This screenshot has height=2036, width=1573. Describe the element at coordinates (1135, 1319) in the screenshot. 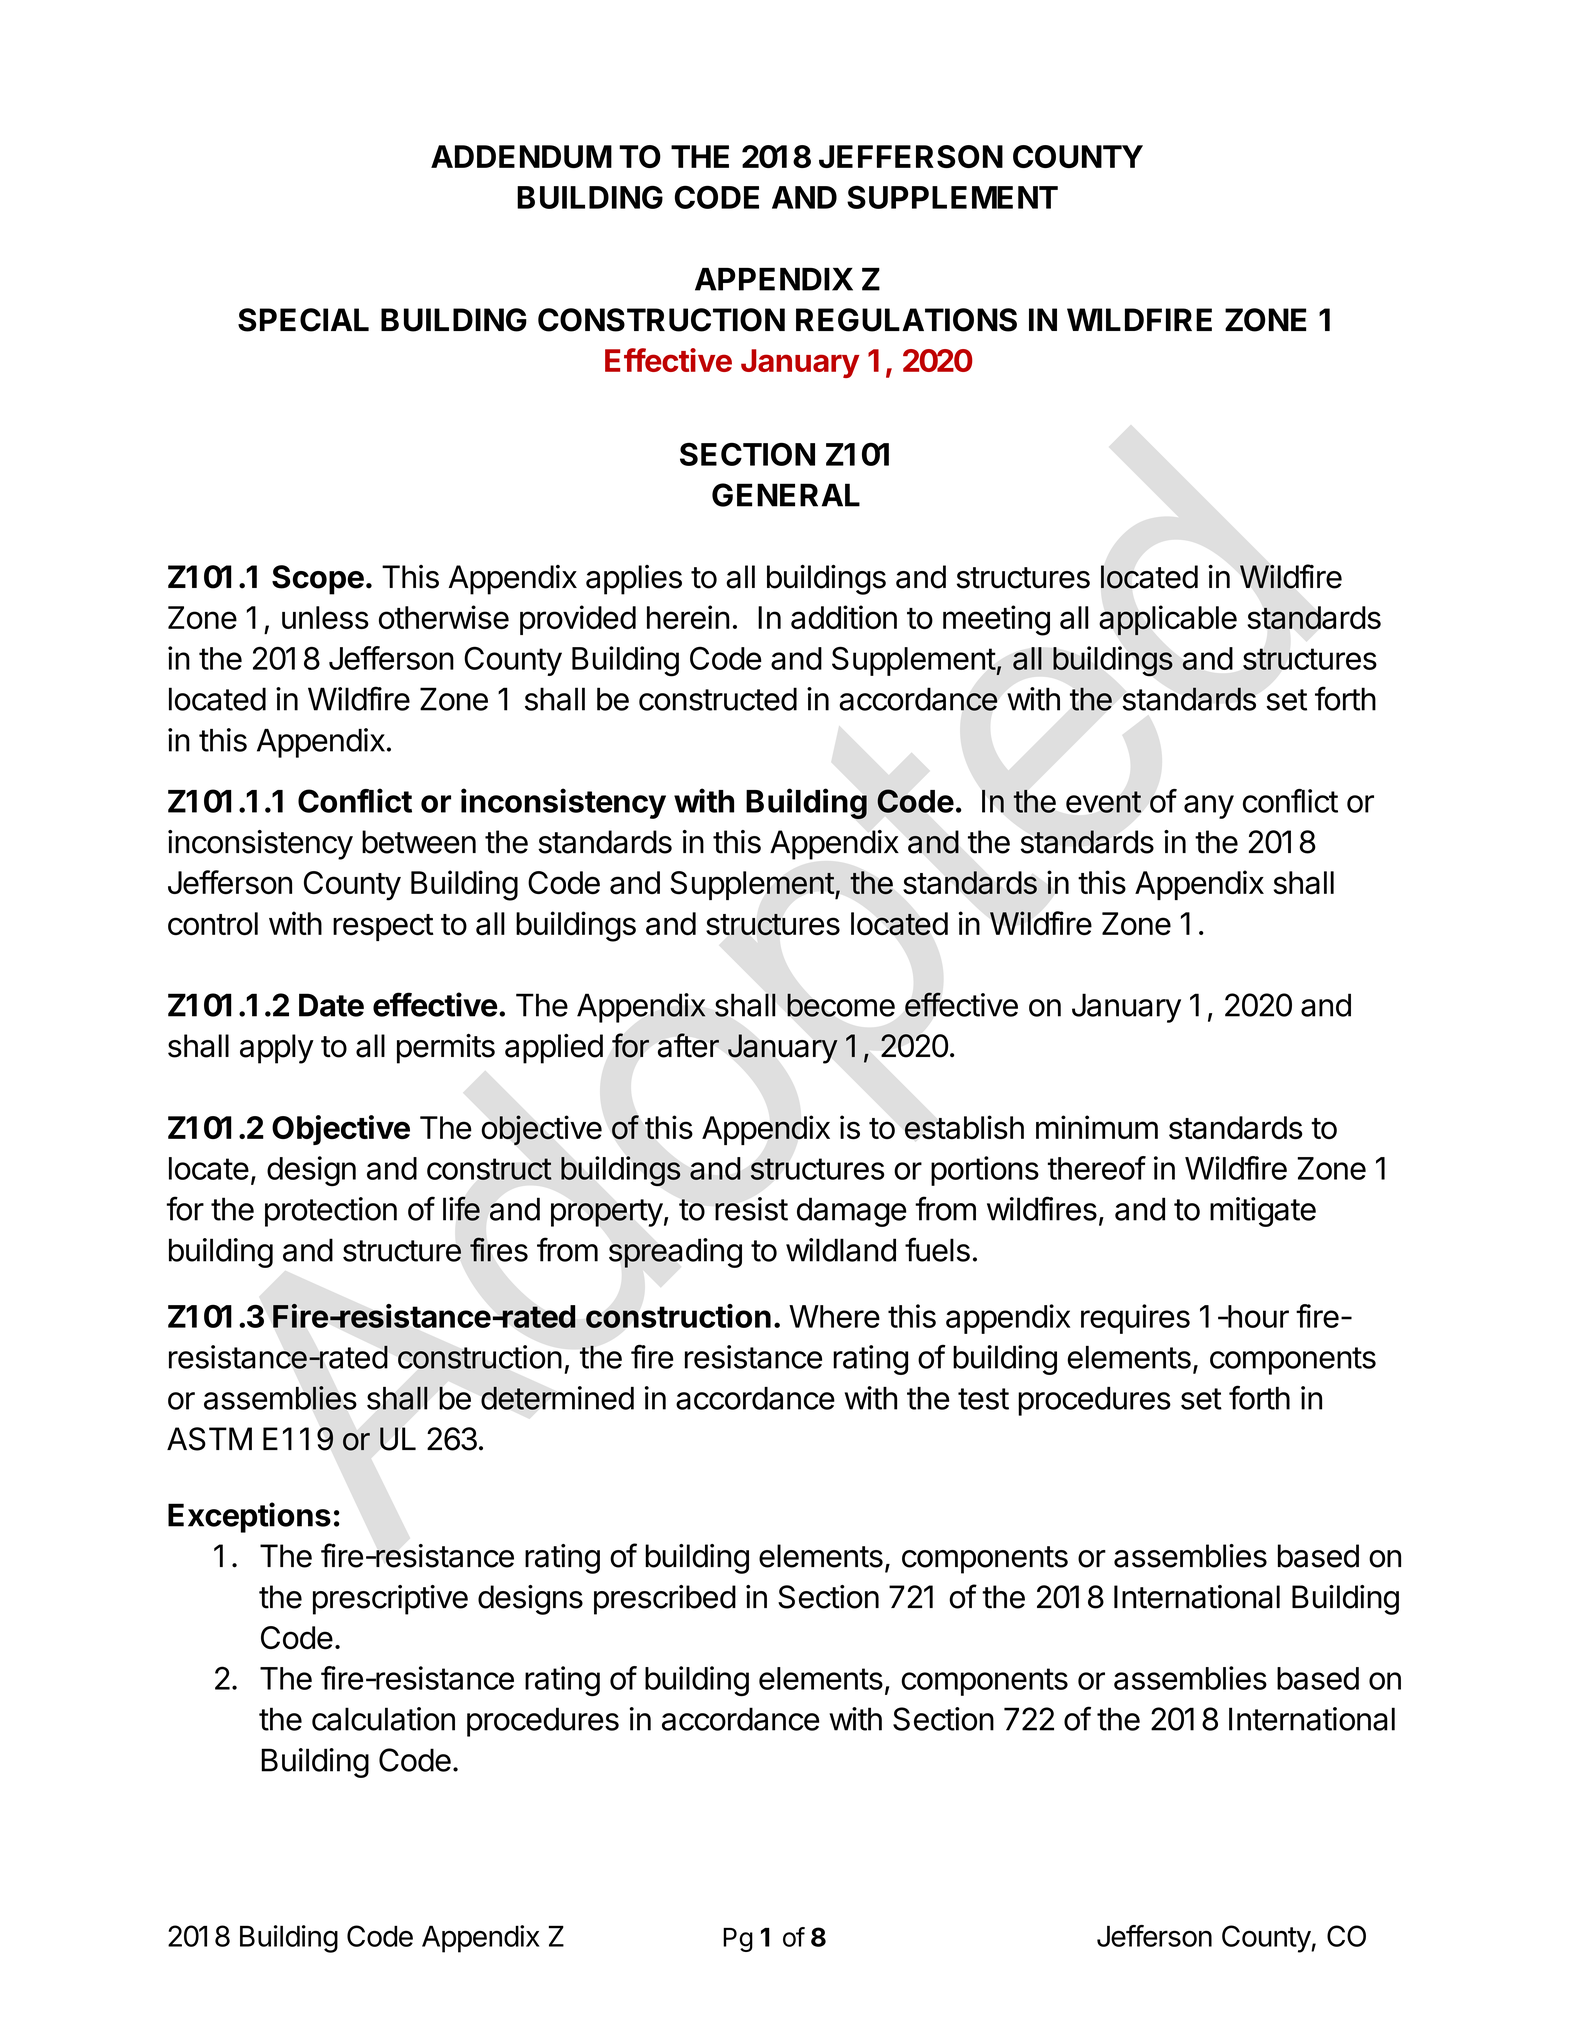

I see `requires` at that location.
